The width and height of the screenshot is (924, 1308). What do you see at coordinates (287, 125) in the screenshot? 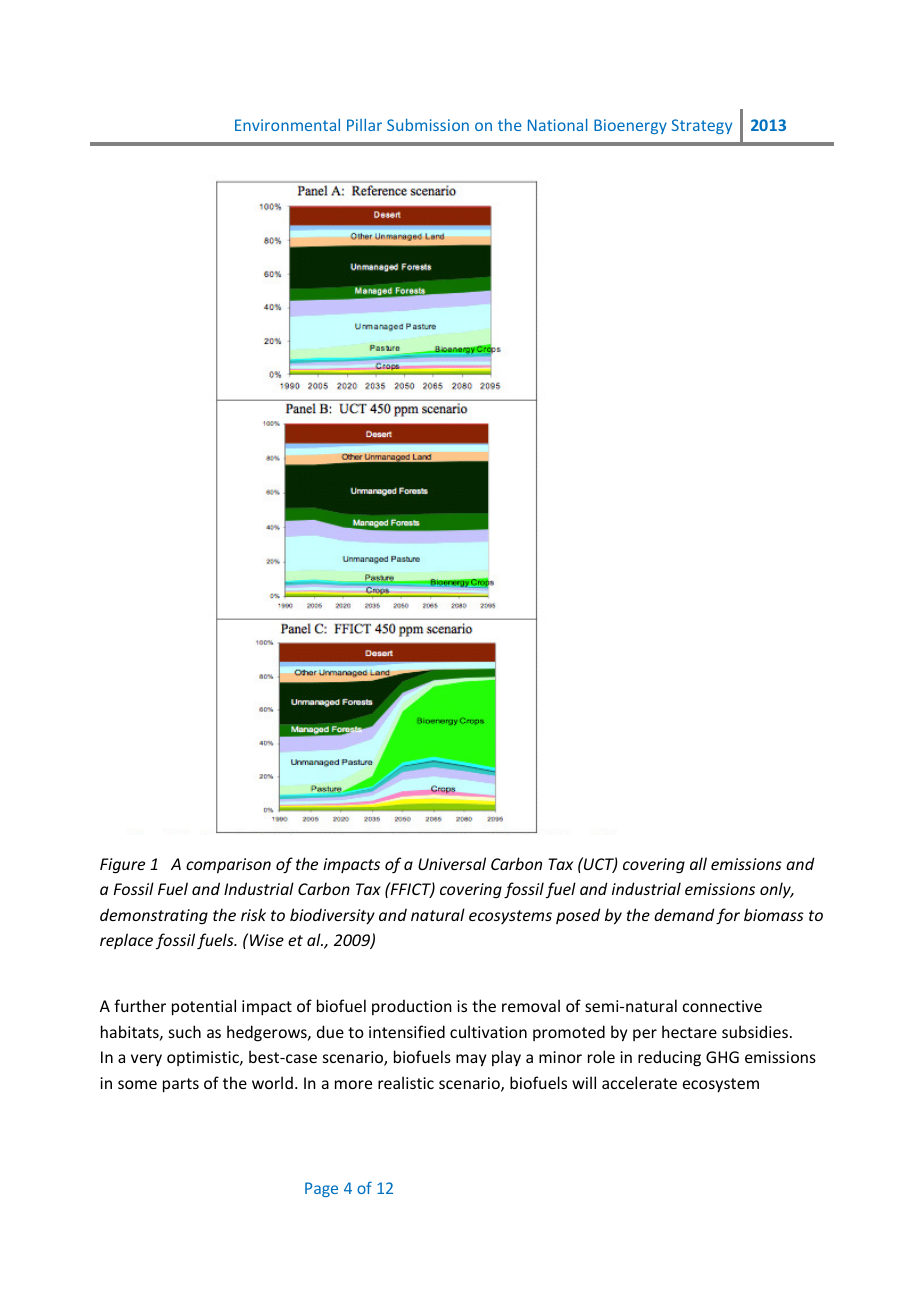
I see `Environmental` at bounding box center [287, 125].
